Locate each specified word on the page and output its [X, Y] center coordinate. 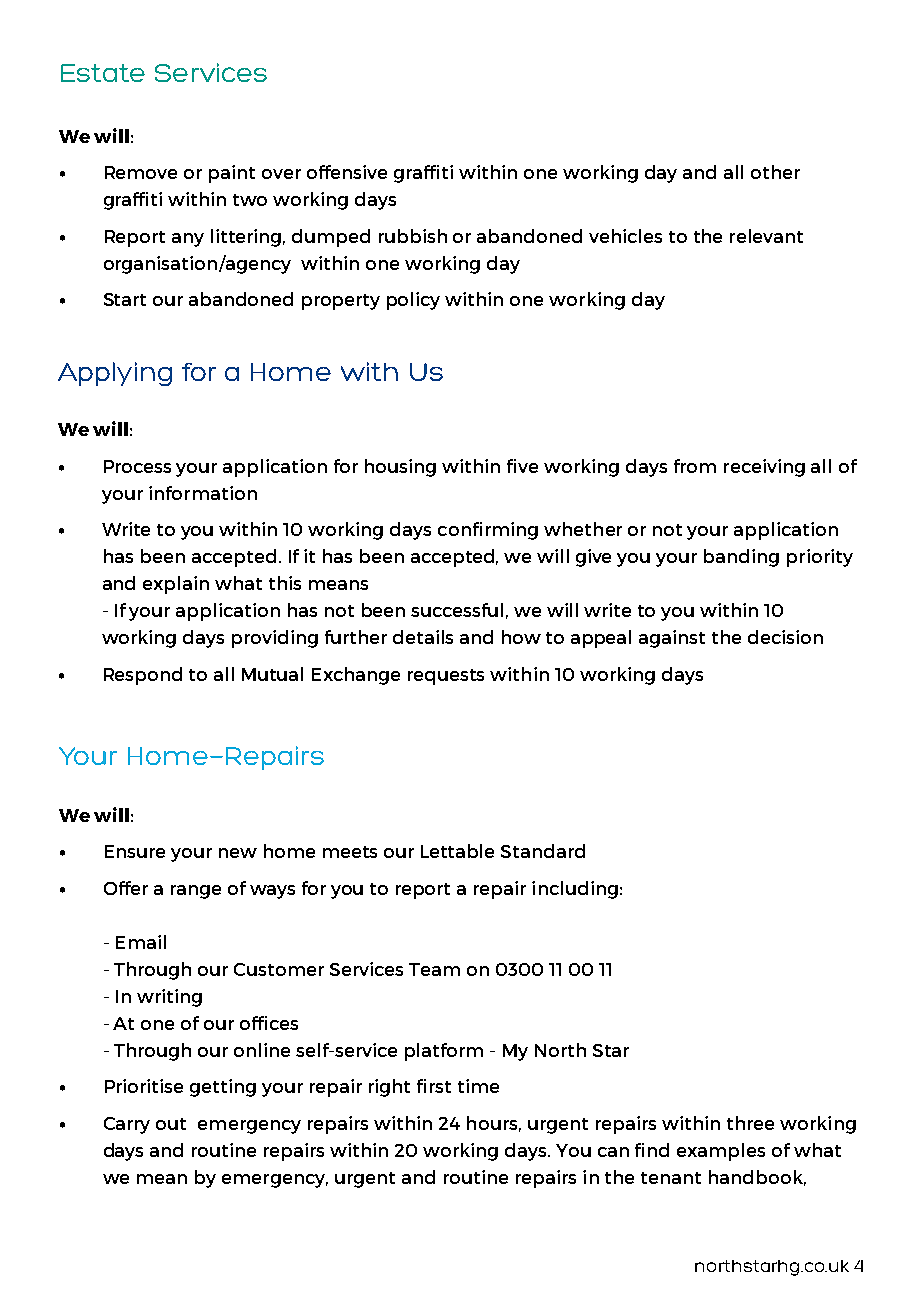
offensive [347, 172]
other [775, 172]
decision [785, 637]
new [238, 853]
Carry [127, 1125]
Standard [543, 851]
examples [721, 1152]
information [203, 493]
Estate [103, 73]
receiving [764, 468]
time [478, 1086]
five [522, 466]
